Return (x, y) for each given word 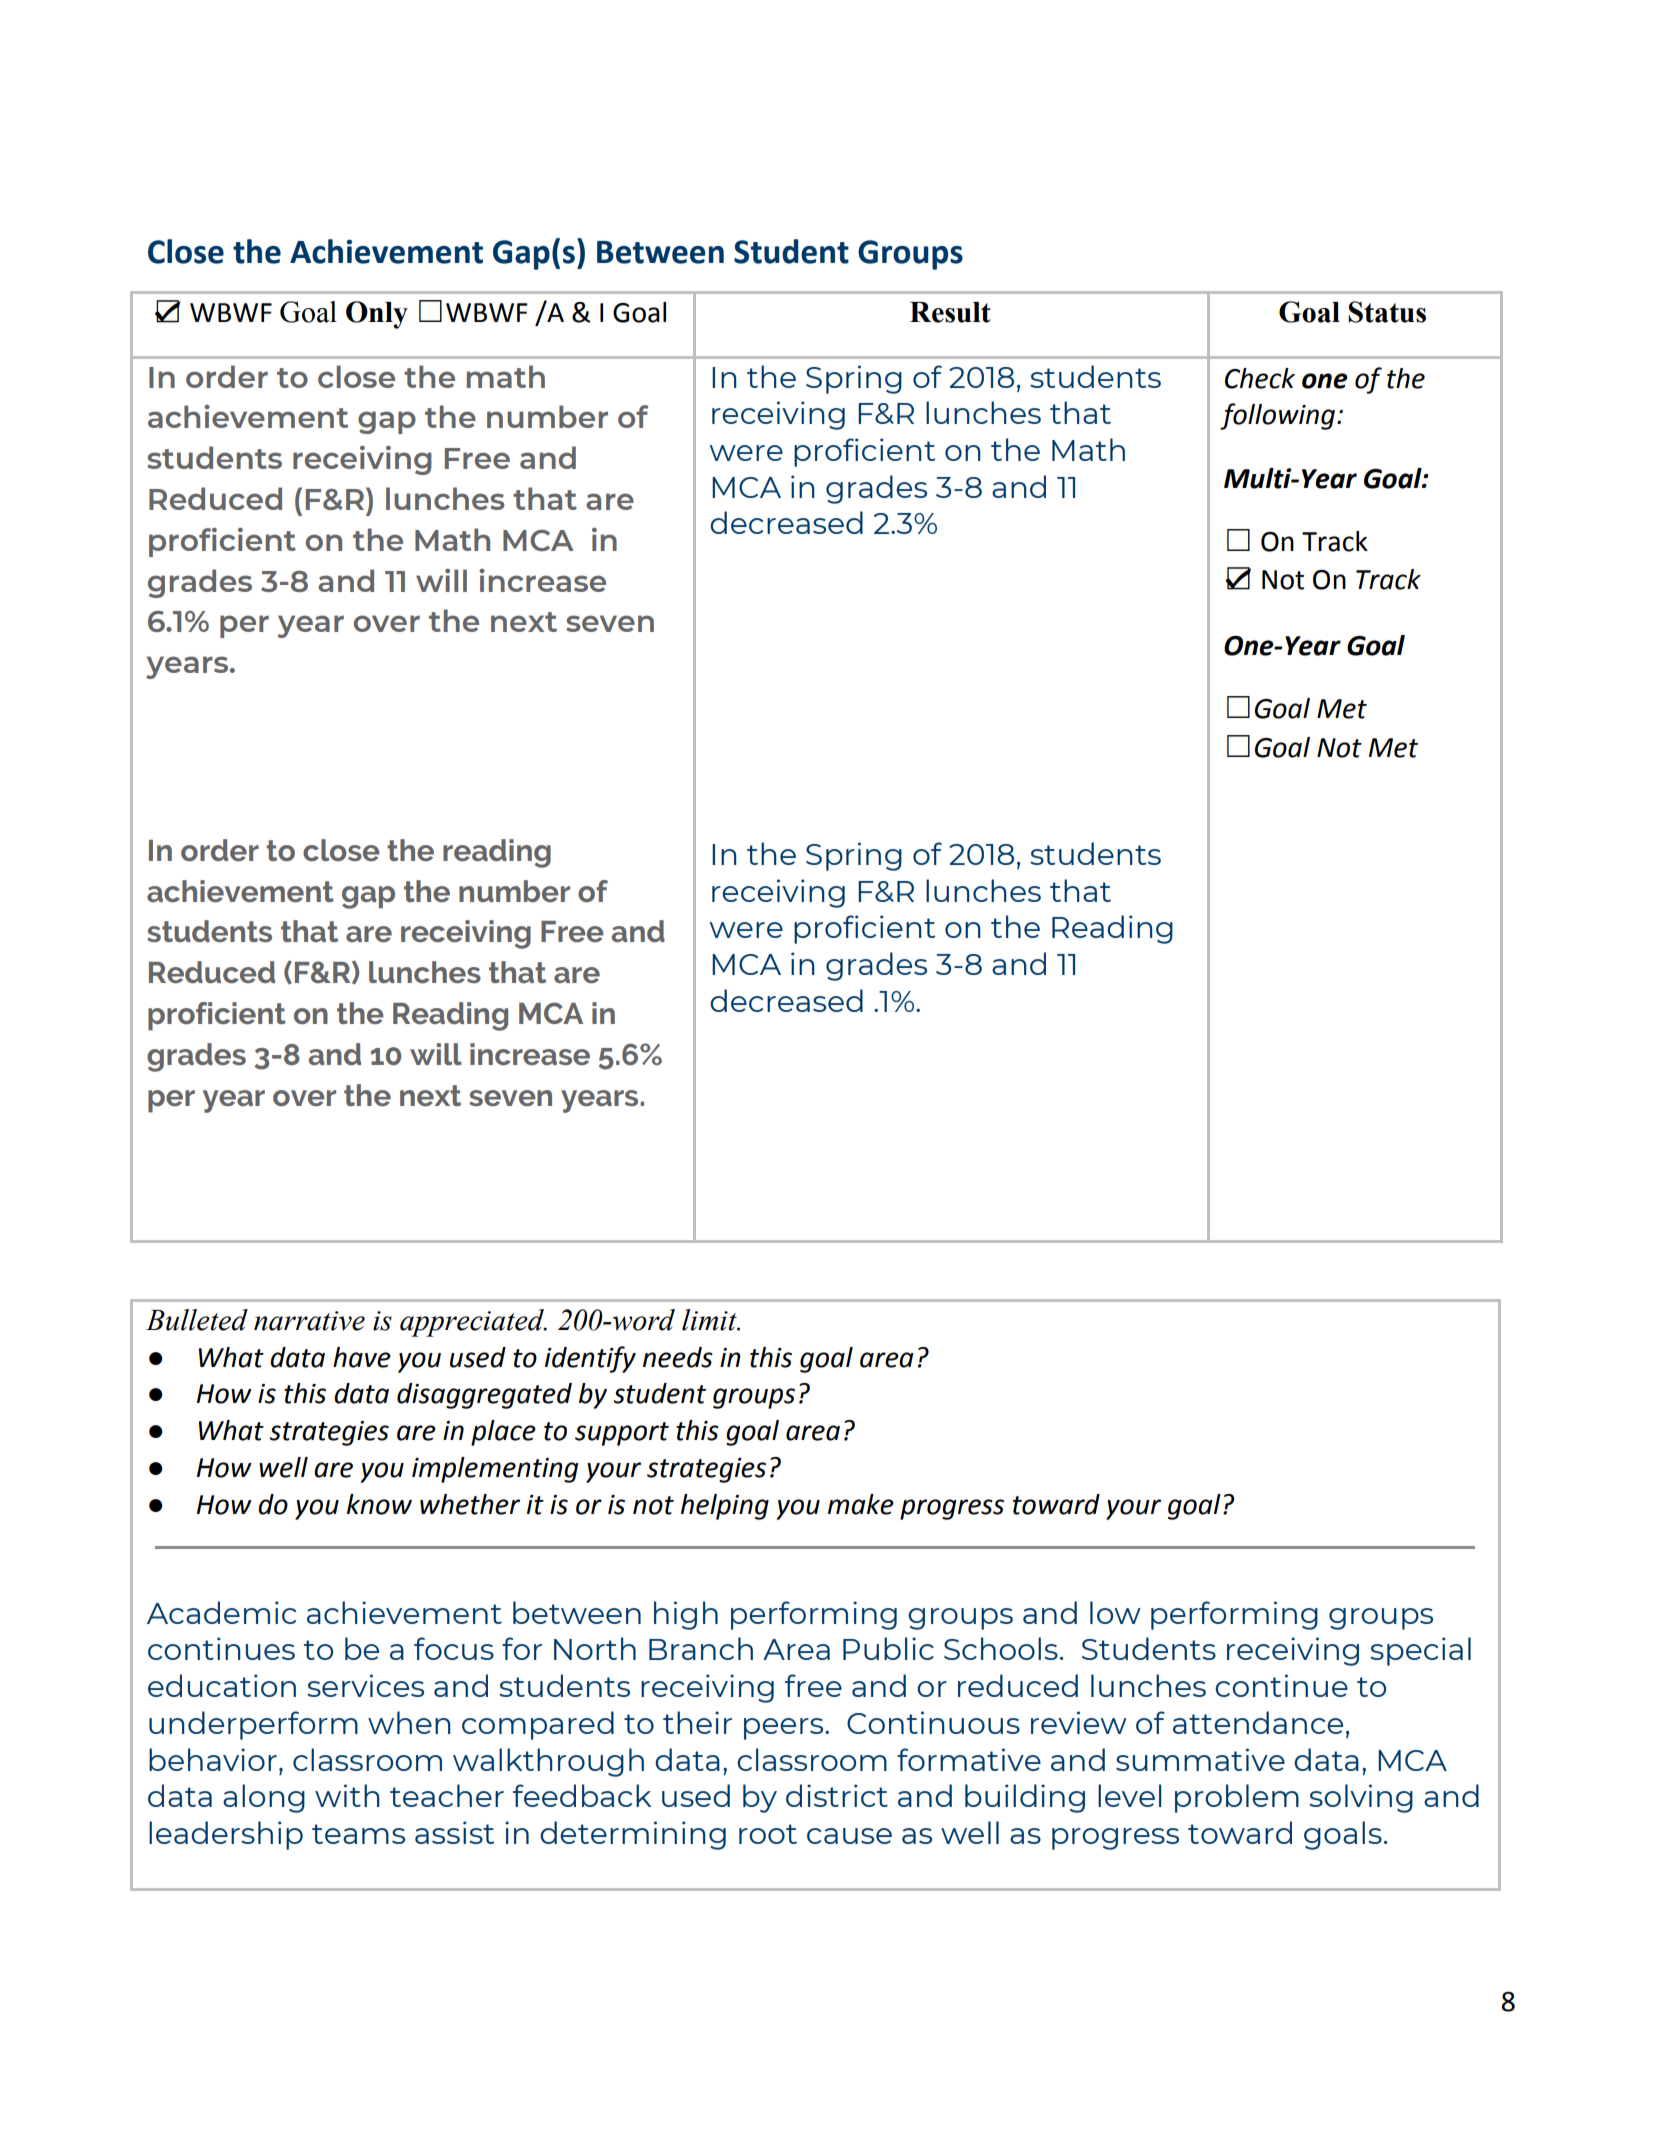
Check (1260, 378)
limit (710, 1320)
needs (678, 1357)
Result (950, 312)
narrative (309, 1321)
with (347, 1795)
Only (377, 315)
